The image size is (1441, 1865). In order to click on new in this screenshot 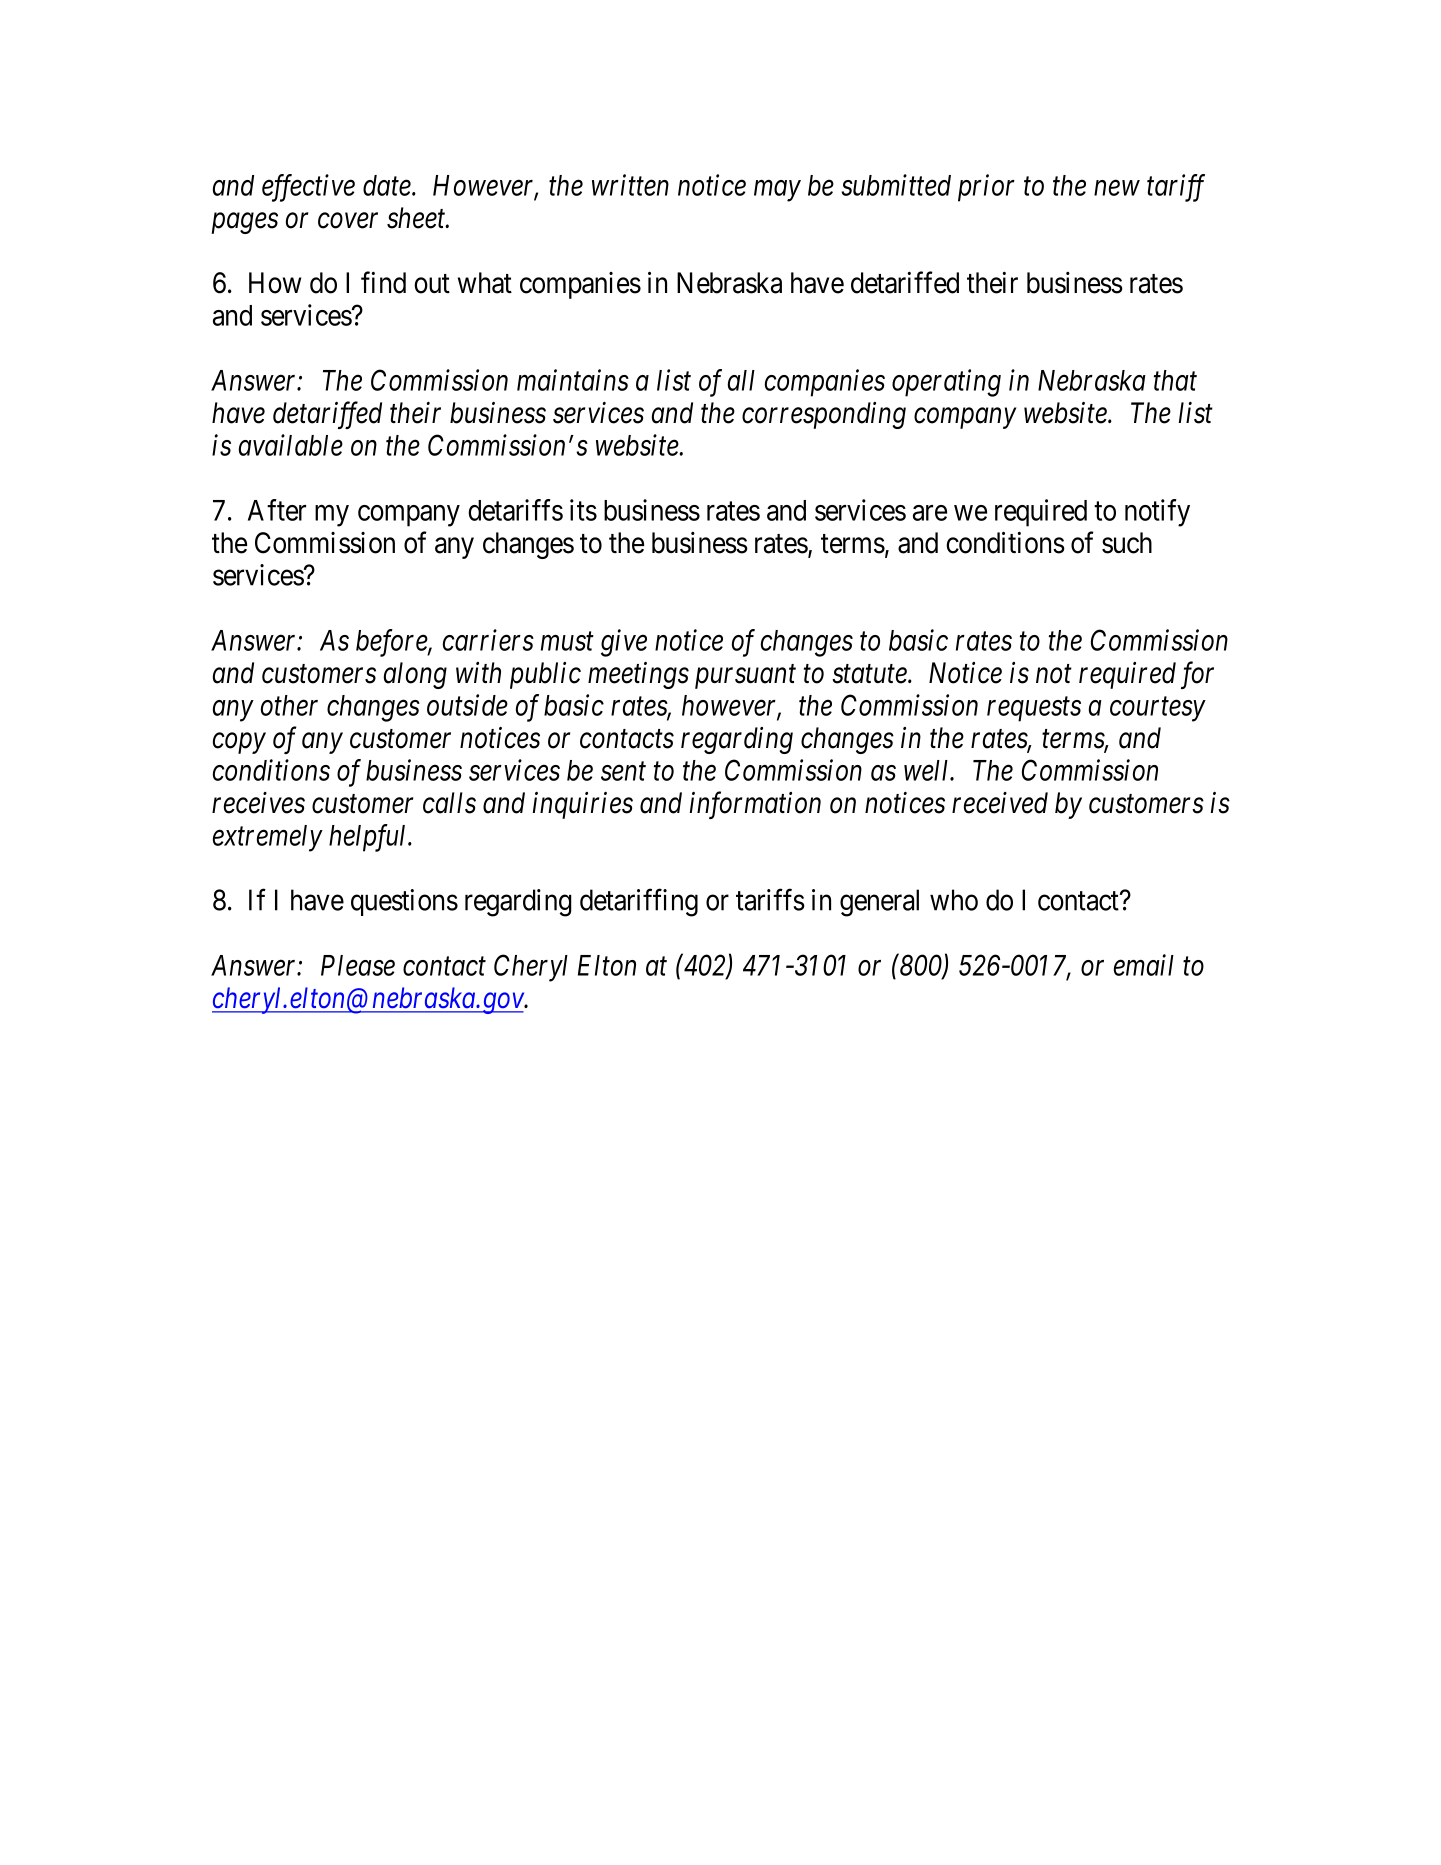, I will do `click(1117, 188)`.
